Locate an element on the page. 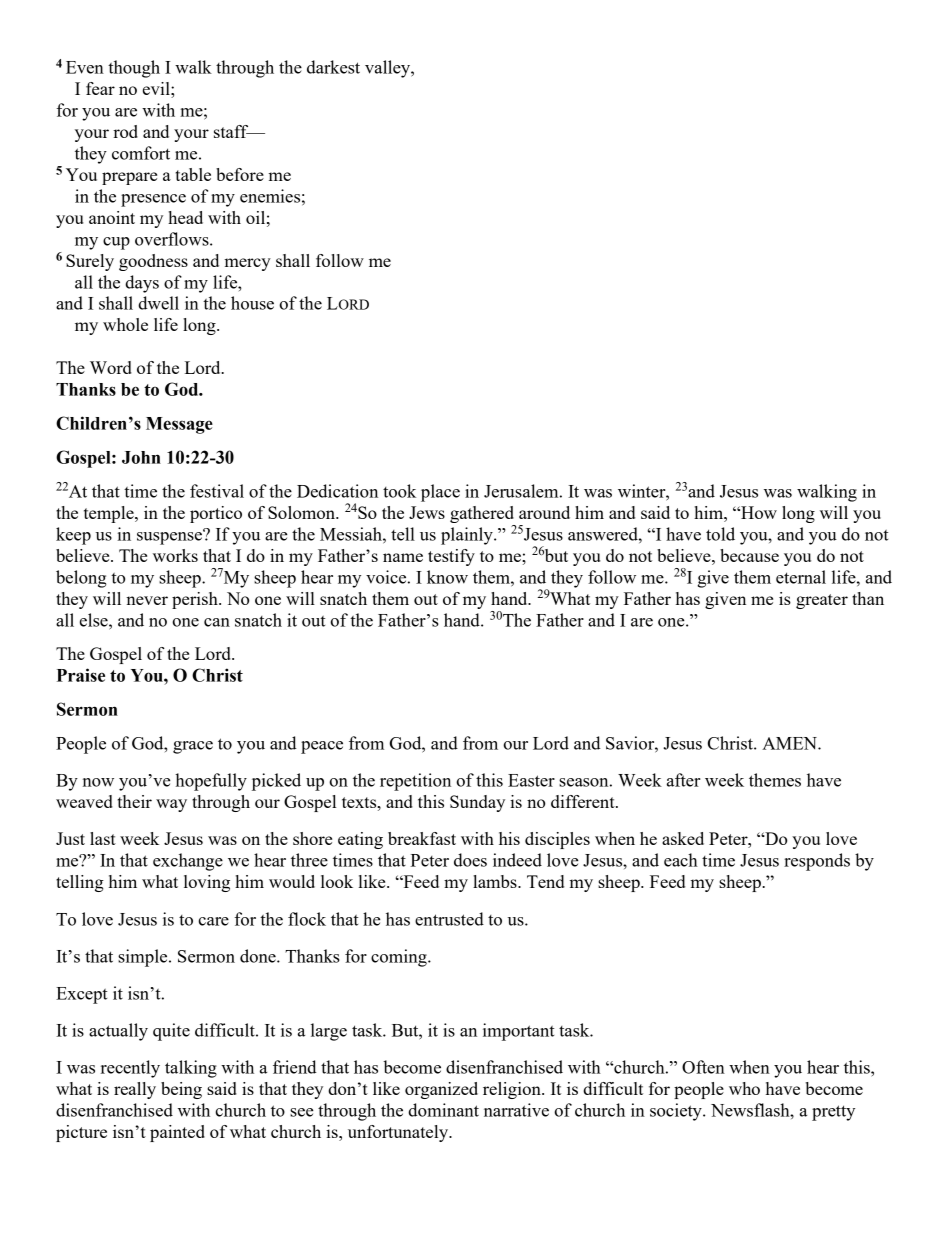 This image has width=952, height=1233. dominant is located at coordinates (443, 1110).
